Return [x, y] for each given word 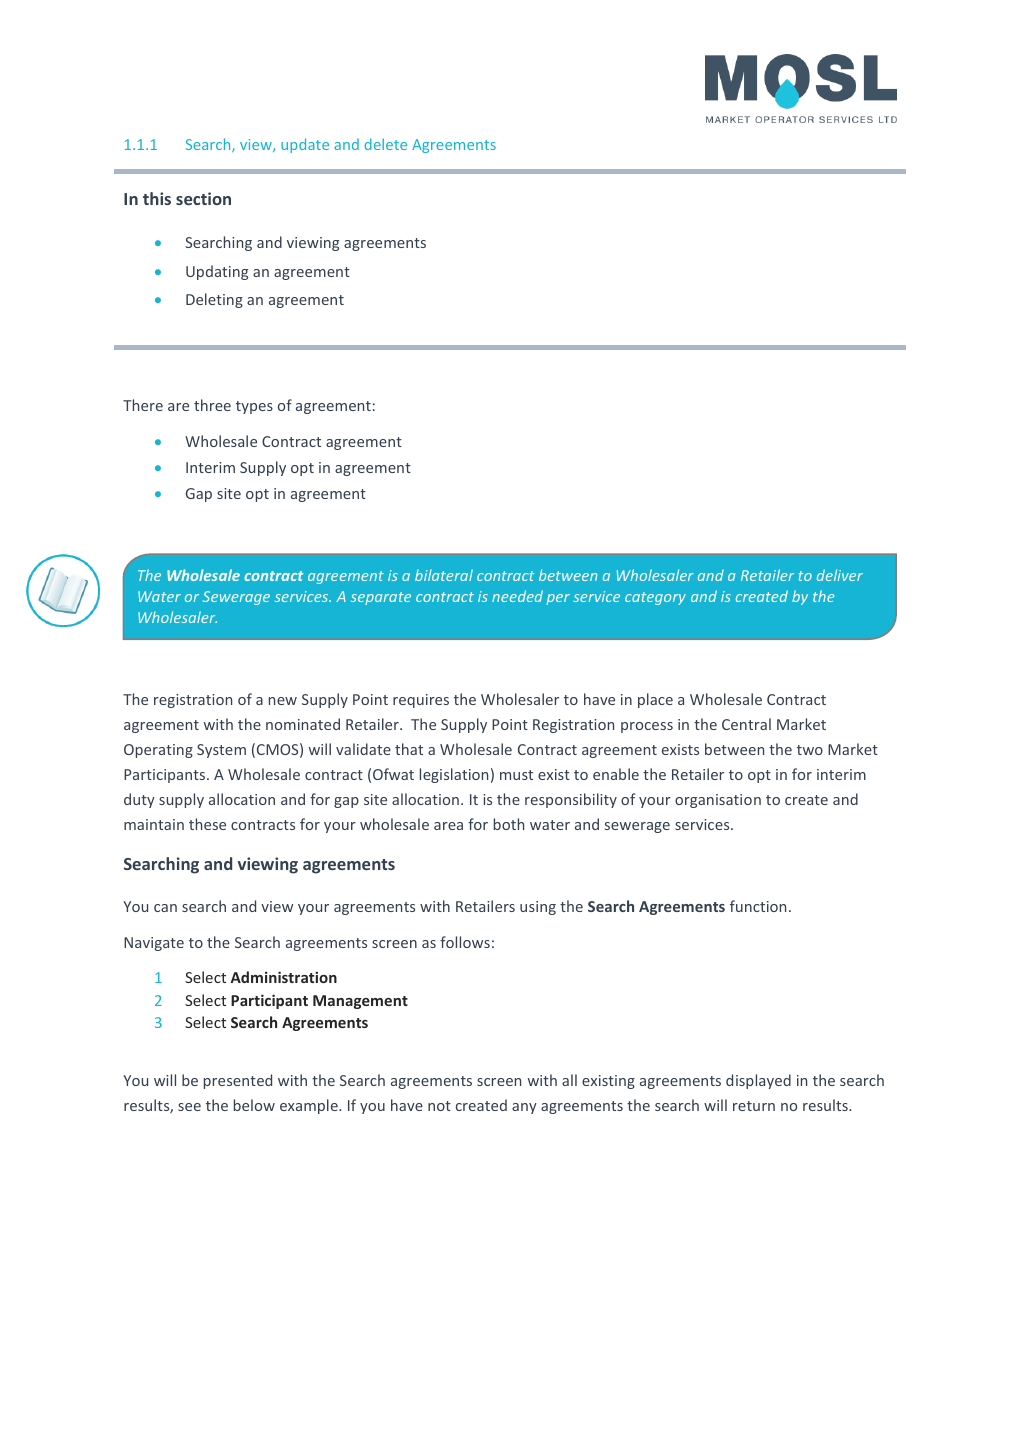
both [509, 824]
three [212, 405]
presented [238, 1081]
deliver [840, 575]
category [655, 598]
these [207, 824]
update [305, 145]
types [254, 407]
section [203, 198]
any [524, 1108]
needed [517, 596]
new [283, 701]
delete [385, 144]
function [758, 906]
